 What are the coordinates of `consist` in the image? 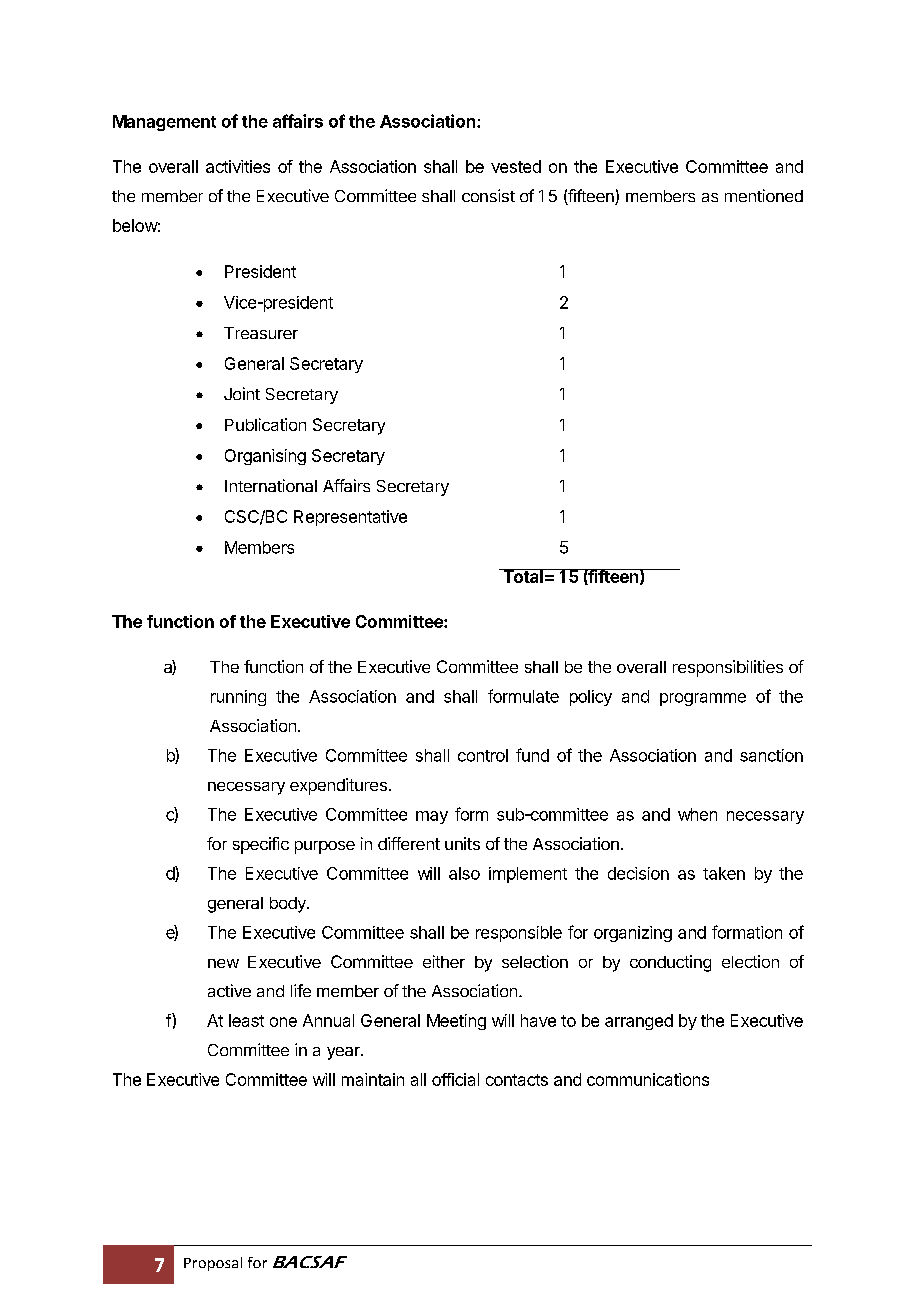 It's located at (488, 195).
